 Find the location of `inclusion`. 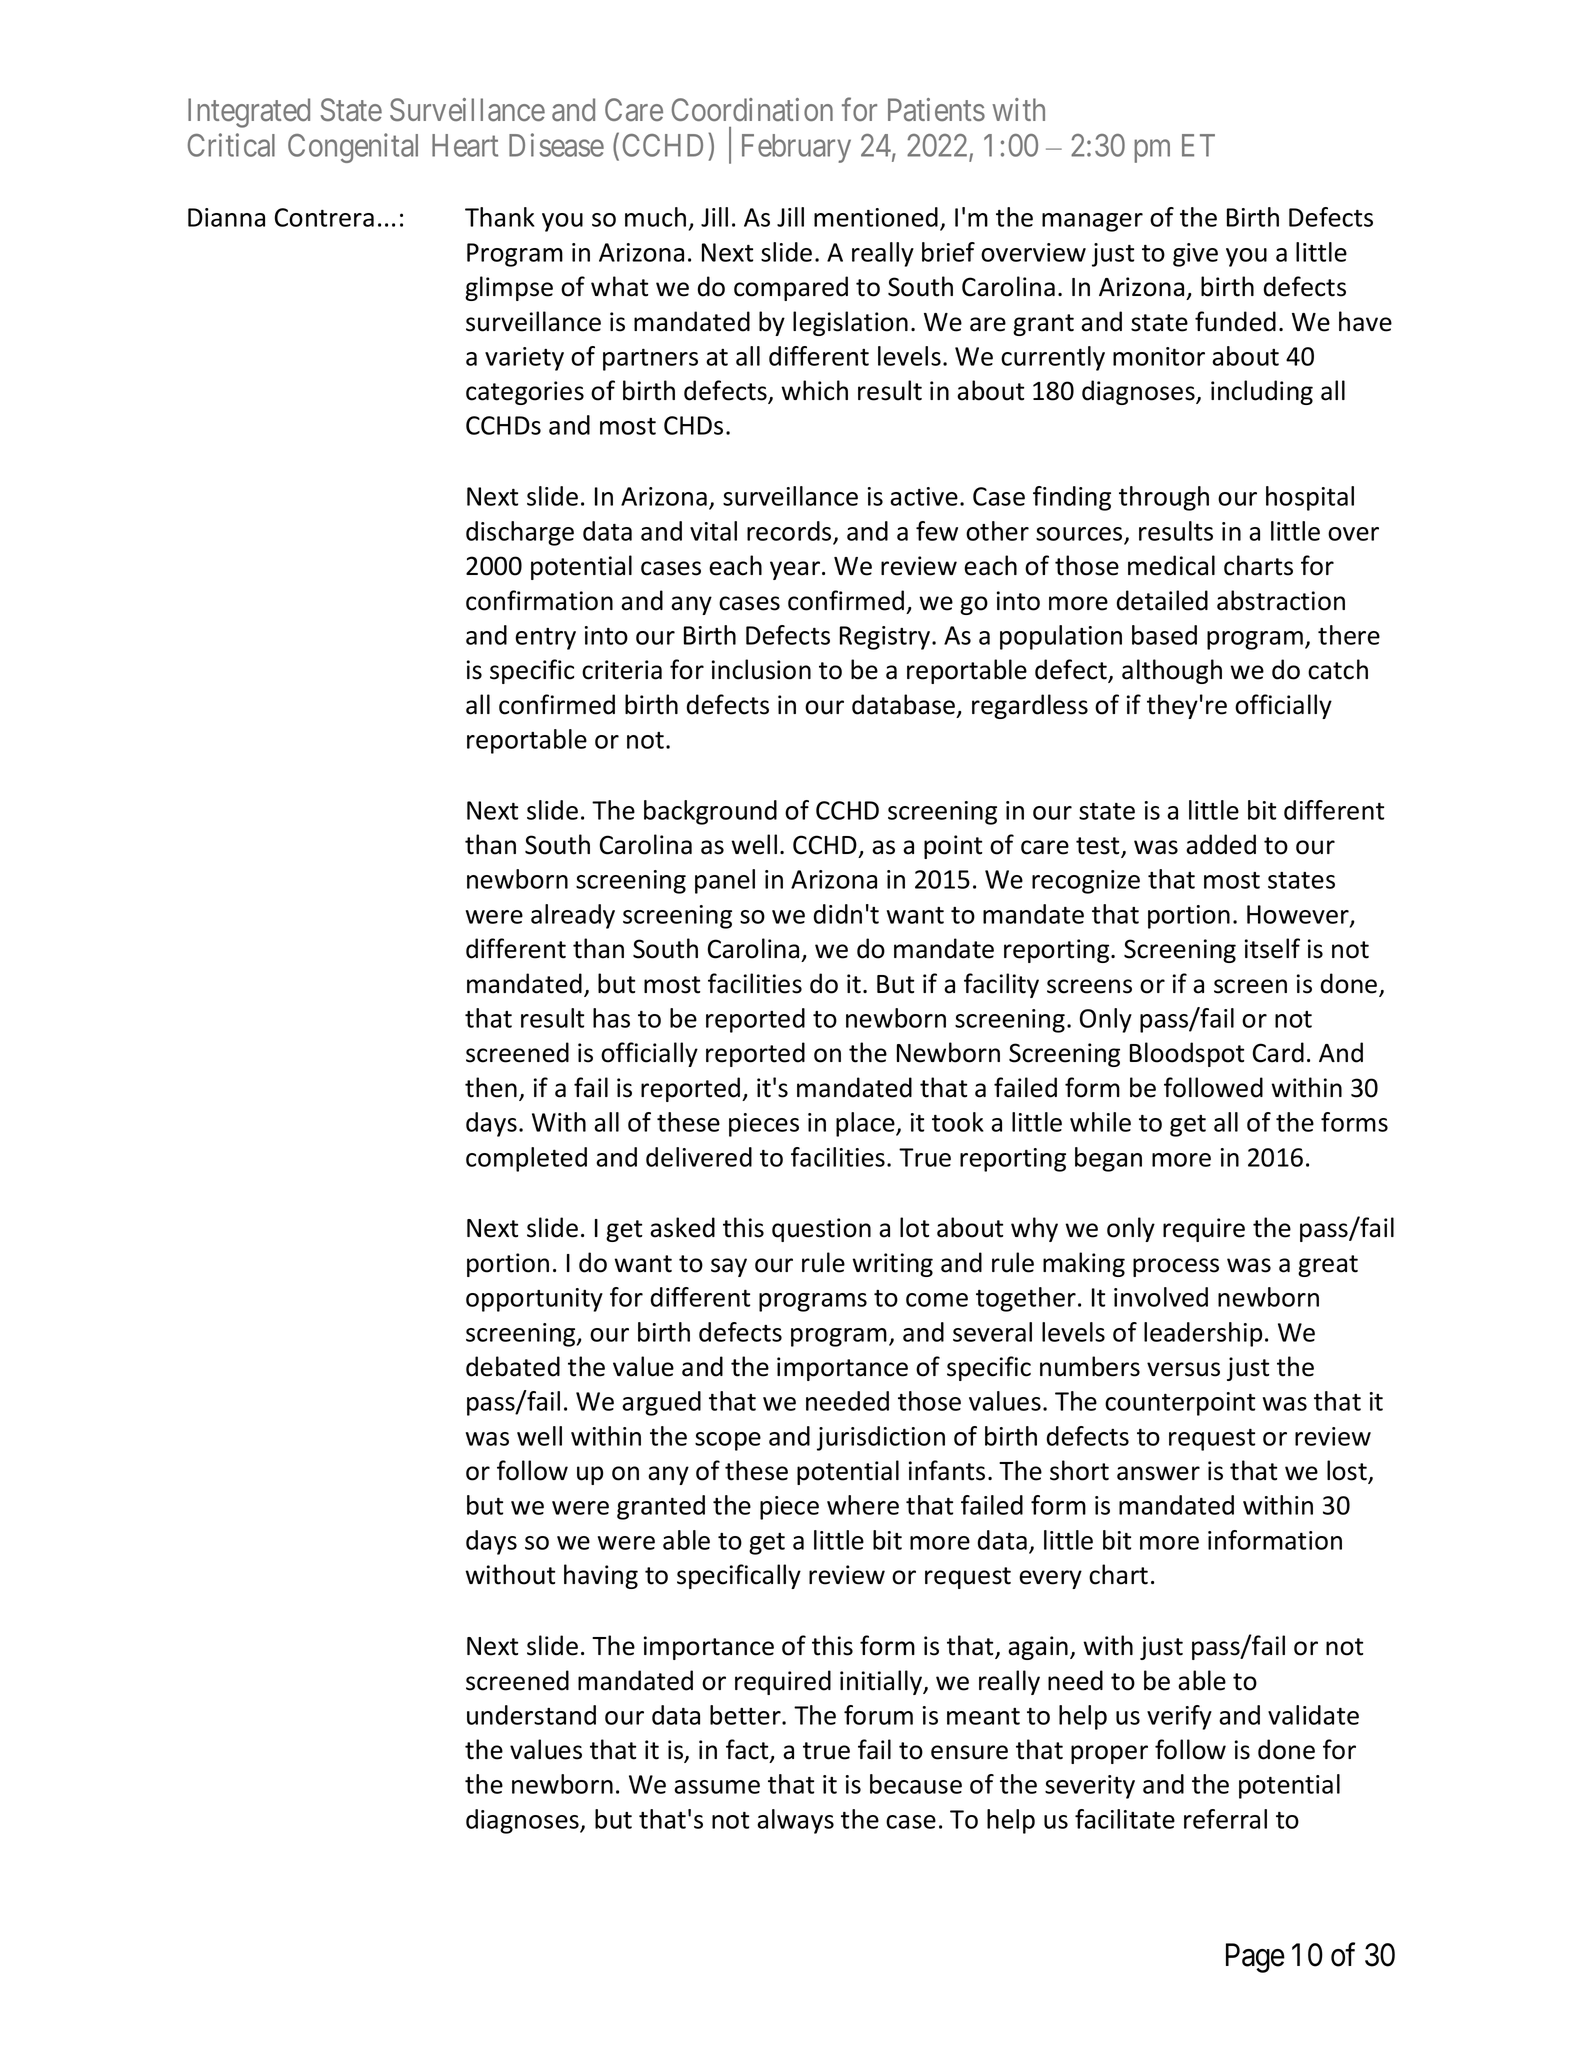

inclusion is located at coordinates (761, 669).
